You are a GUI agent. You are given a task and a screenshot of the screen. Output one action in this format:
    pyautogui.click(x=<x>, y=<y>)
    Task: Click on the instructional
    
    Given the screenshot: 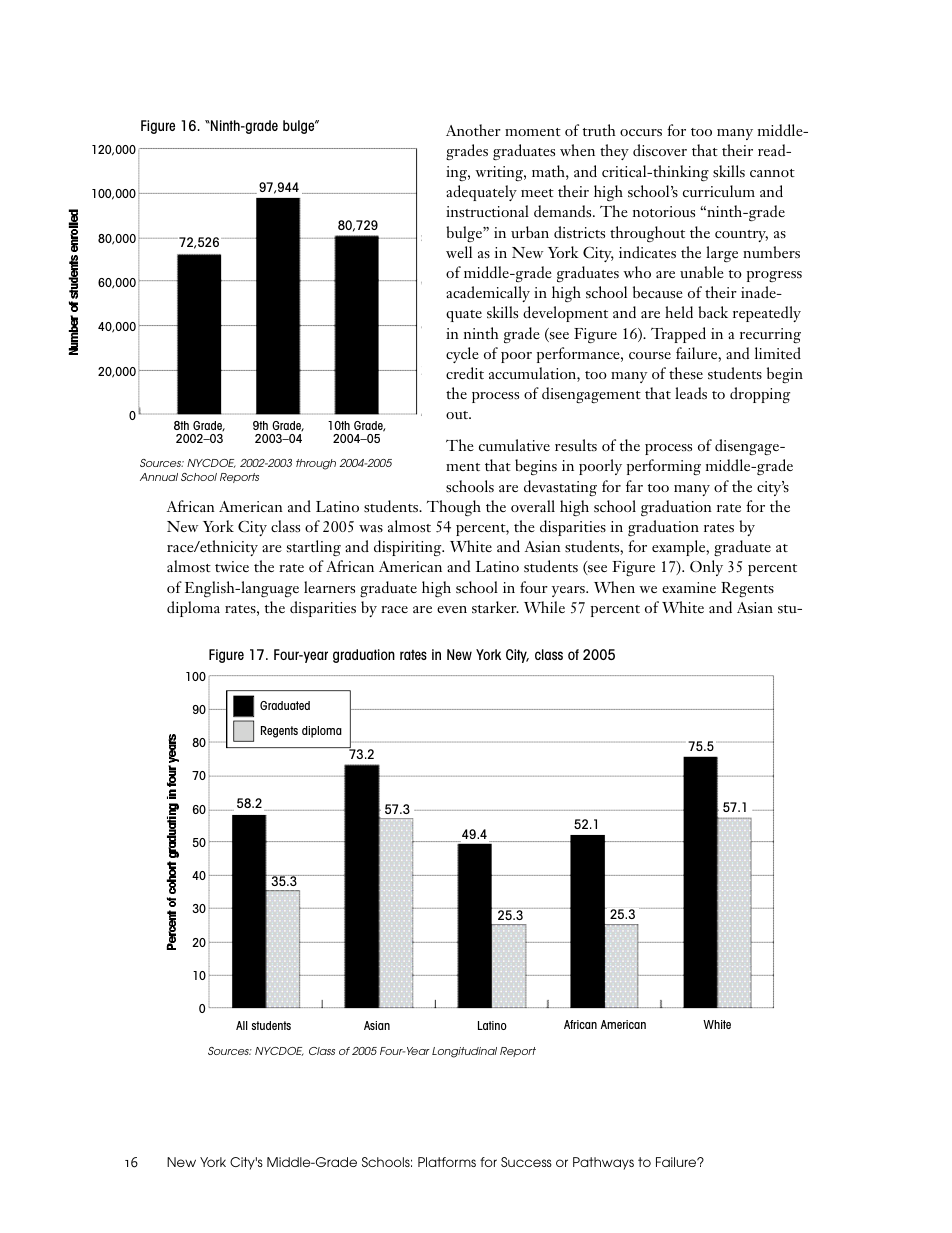 What is the action you would take?
    pyautogui.click(x=487, y=211)
